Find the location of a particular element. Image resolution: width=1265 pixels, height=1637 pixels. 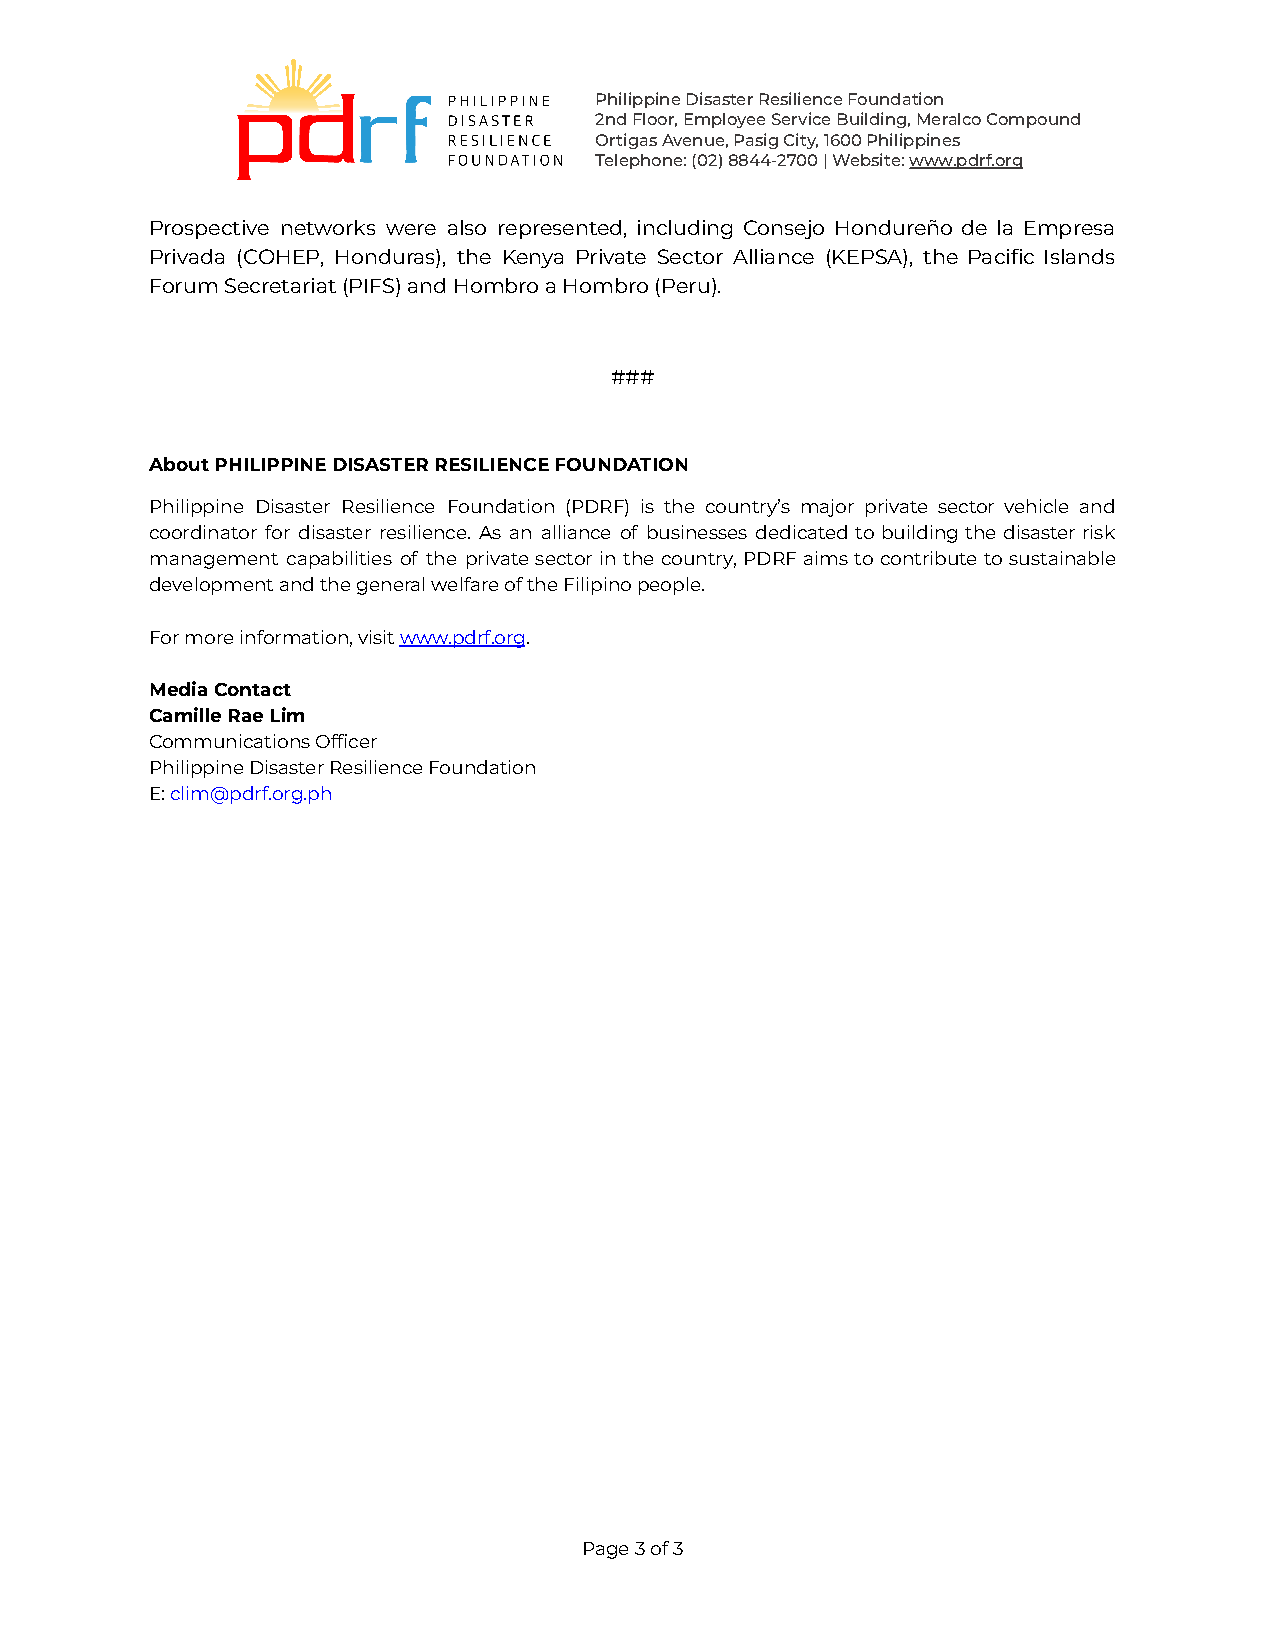

including is located at coordinates (685, 229).
